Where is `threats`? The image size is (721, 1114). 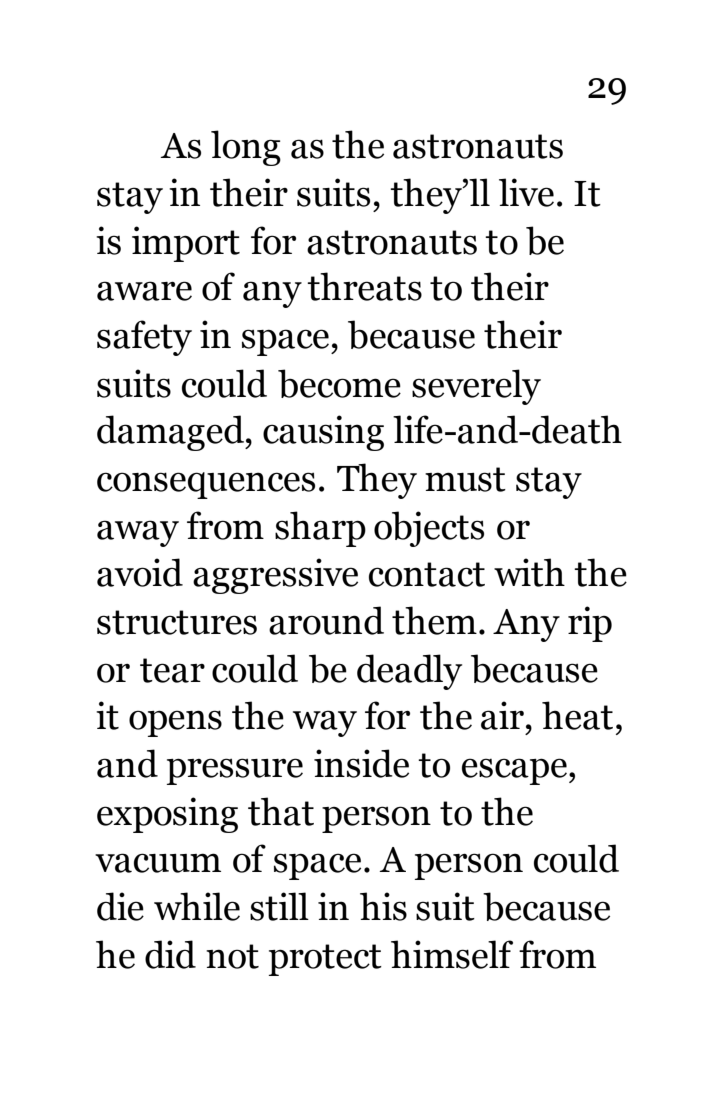 threats is located at coordinates (364, 286).
